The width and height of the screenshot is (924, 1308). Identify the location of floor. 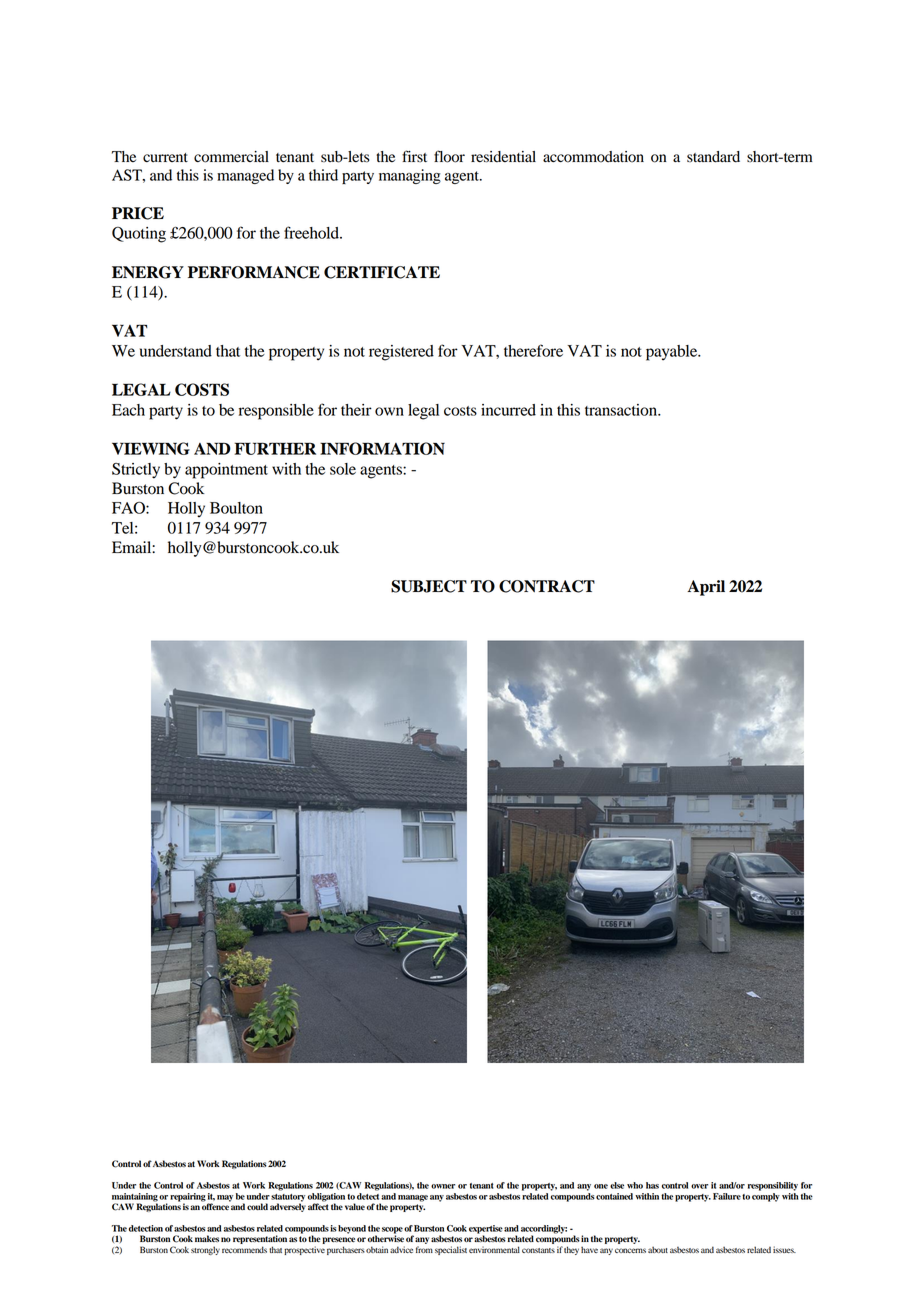
(449, 156).
